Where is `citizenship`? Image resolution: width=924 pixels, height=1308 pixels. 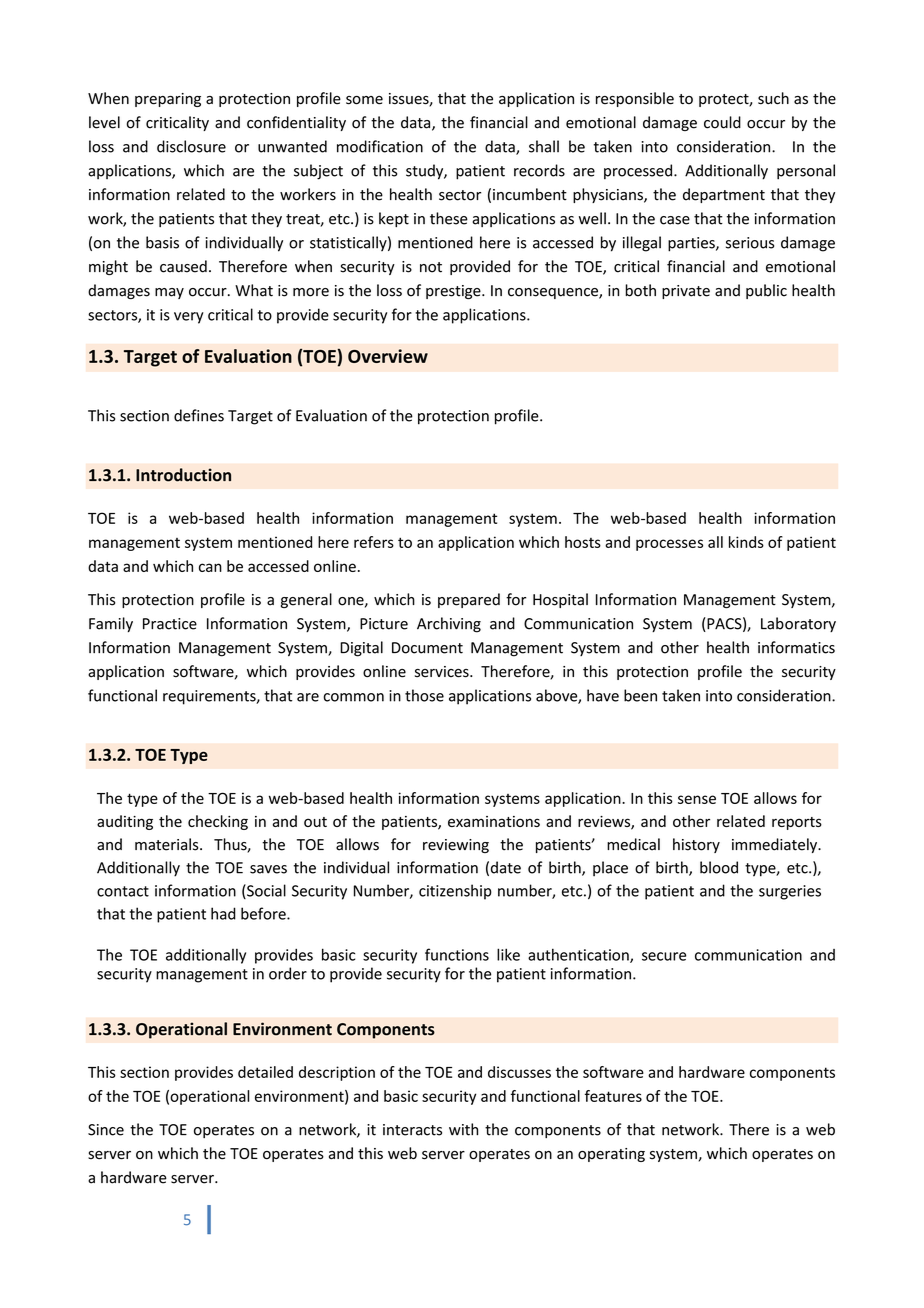
citizenship is located at coordinates (455, 892).
